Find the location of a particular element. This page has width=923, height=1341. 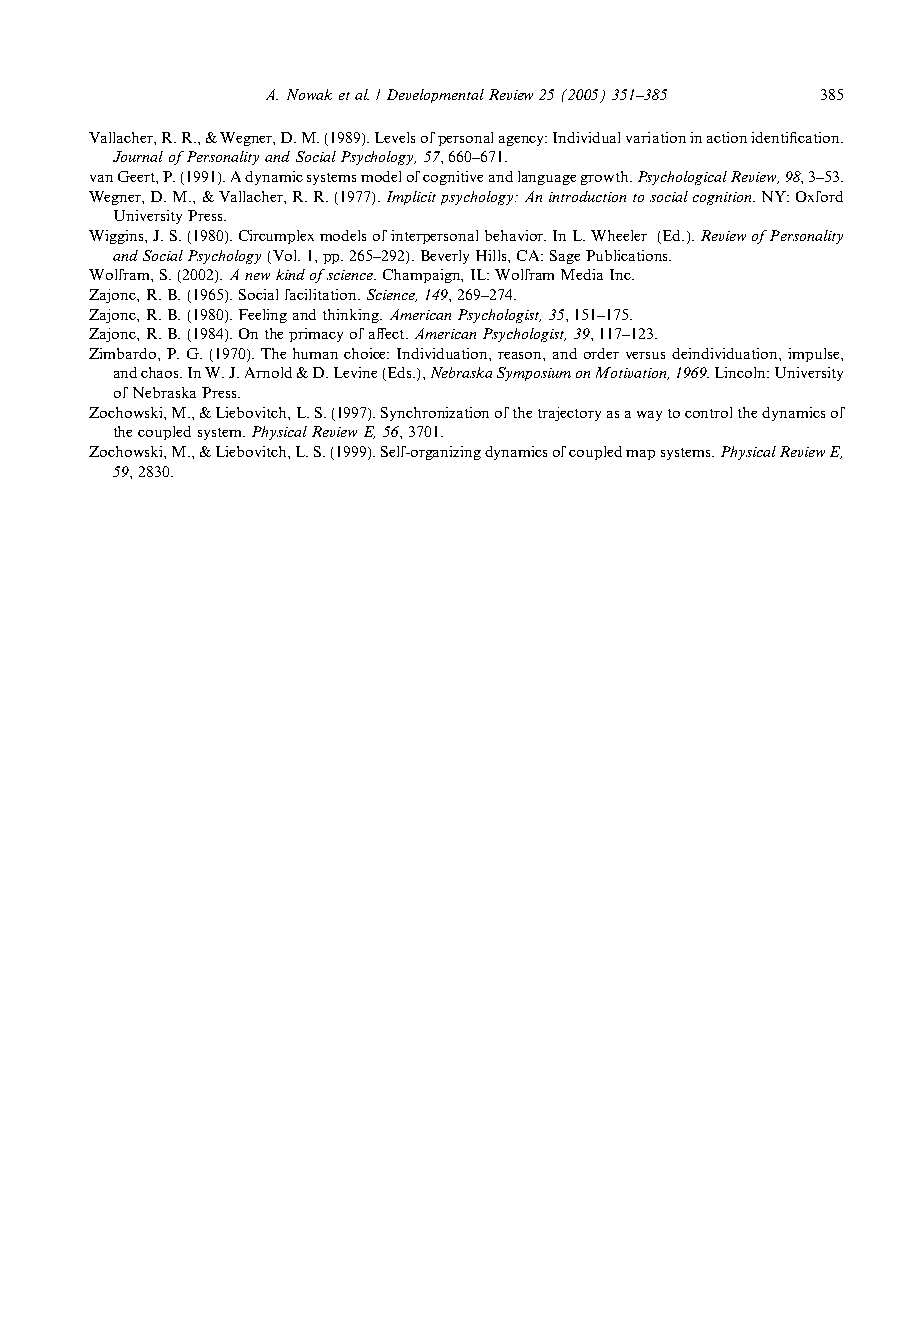

Synchronization is located at coordinates (435, 414).
